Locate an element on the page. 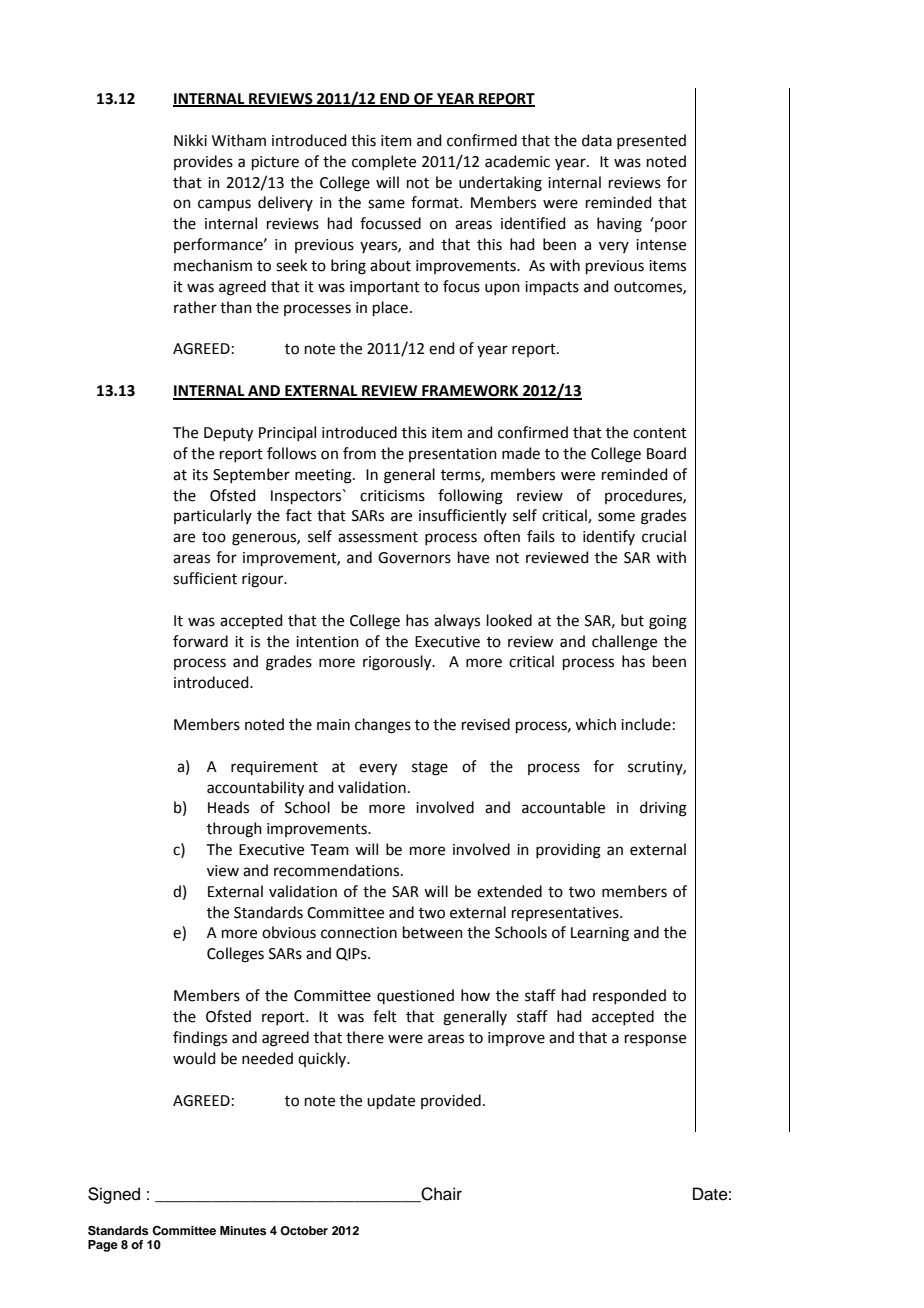 The width and height of the document is (924, 1308). data is located at coordinates (597, 140).
